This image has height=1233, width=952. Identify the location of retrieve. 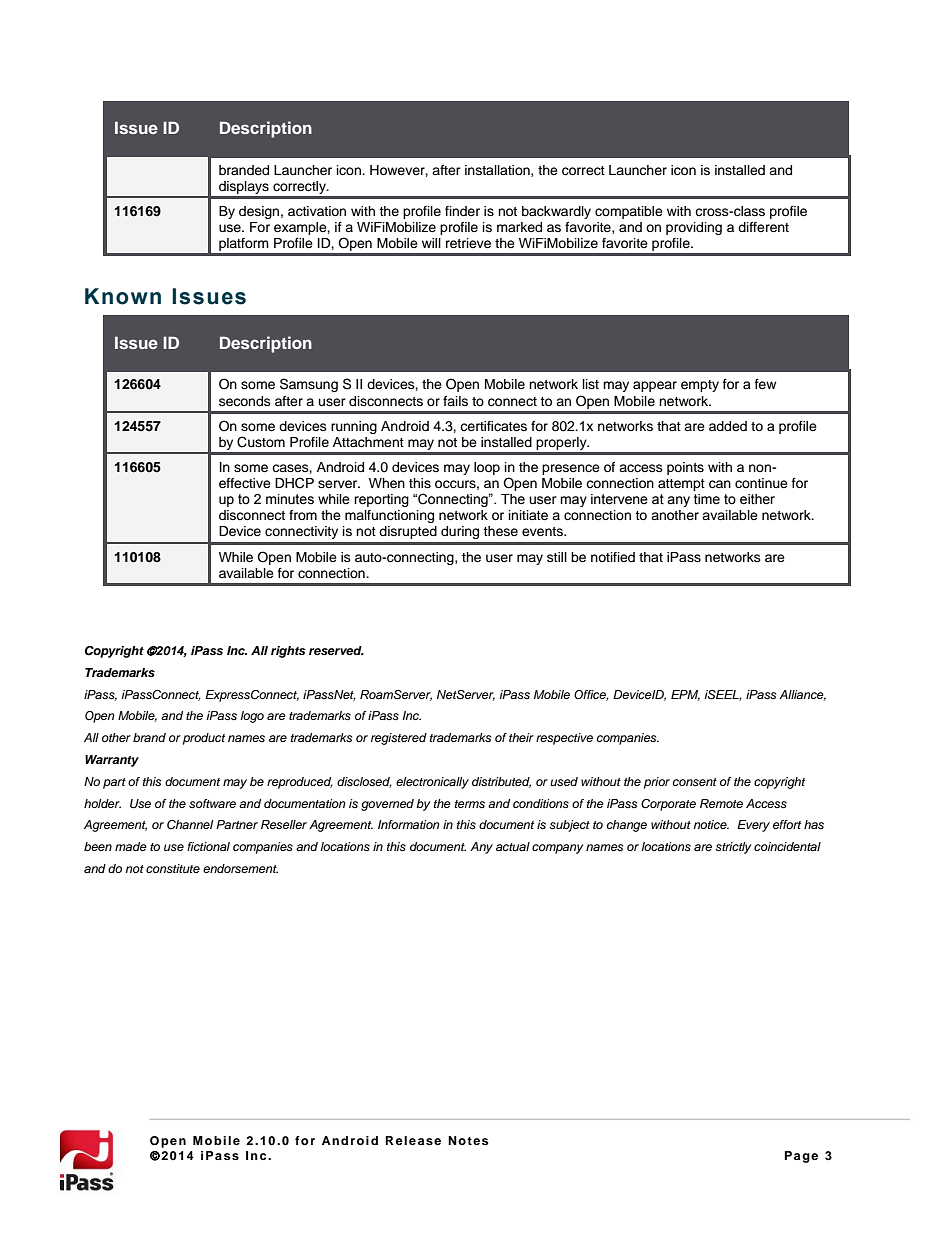
(468, 243).
